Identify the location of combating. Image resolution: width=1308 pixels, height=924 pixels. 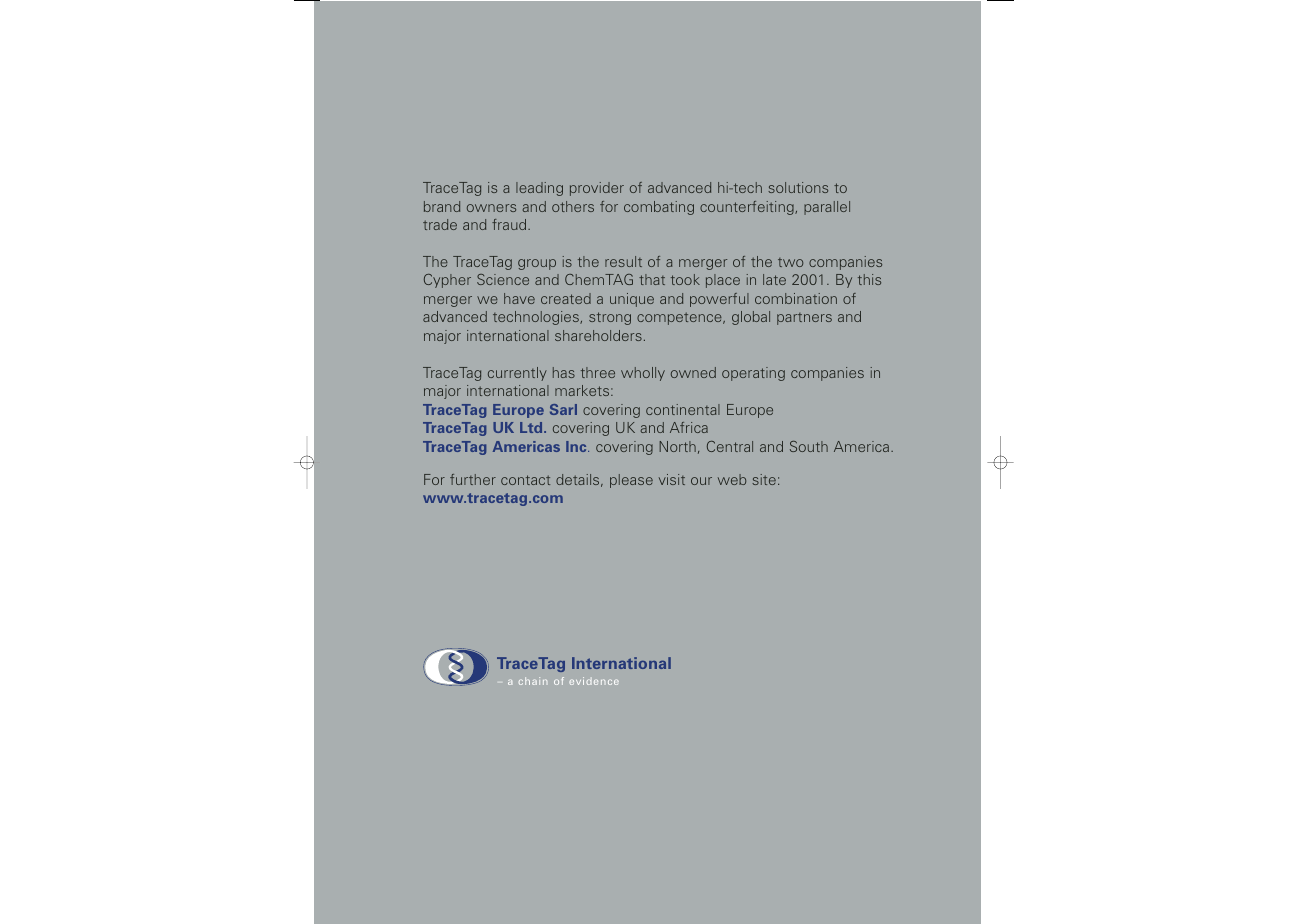
(659, 208).
